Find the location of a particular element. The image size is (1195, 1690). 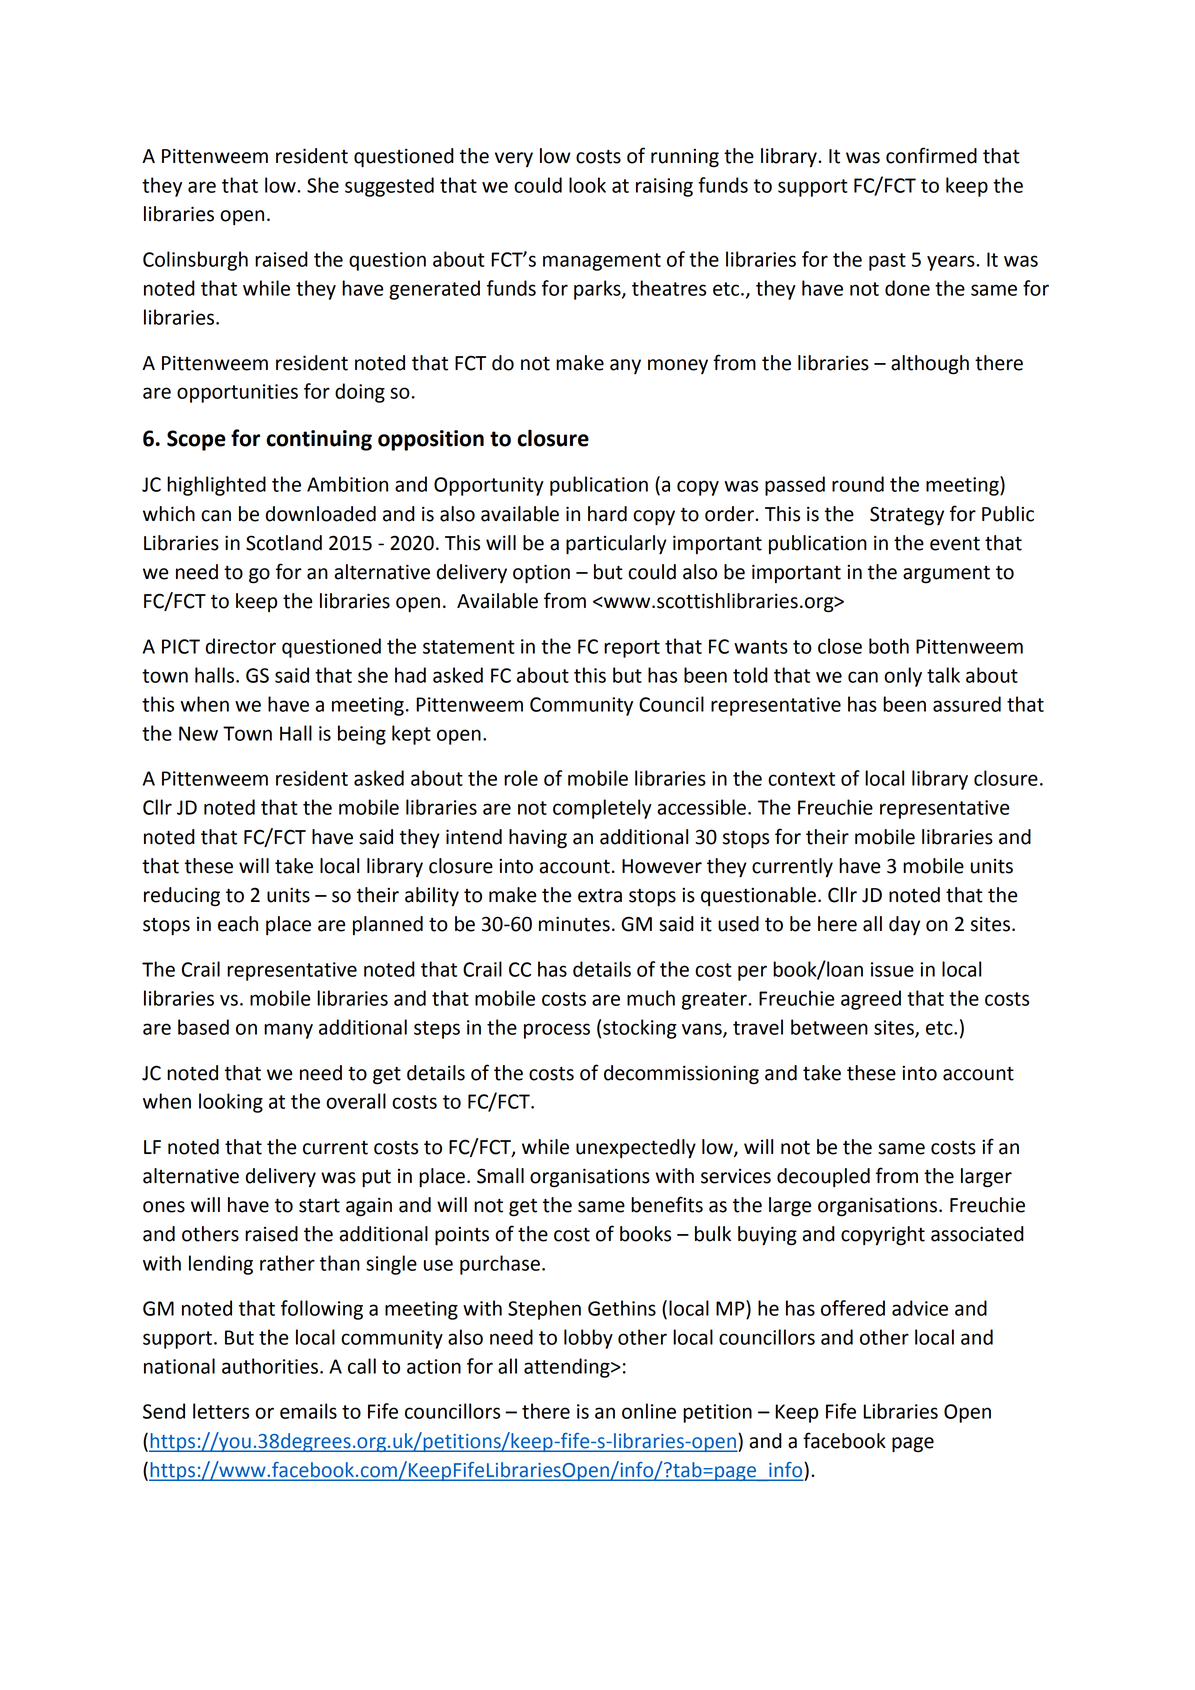

suggested is located at coordinates (389, 187).
